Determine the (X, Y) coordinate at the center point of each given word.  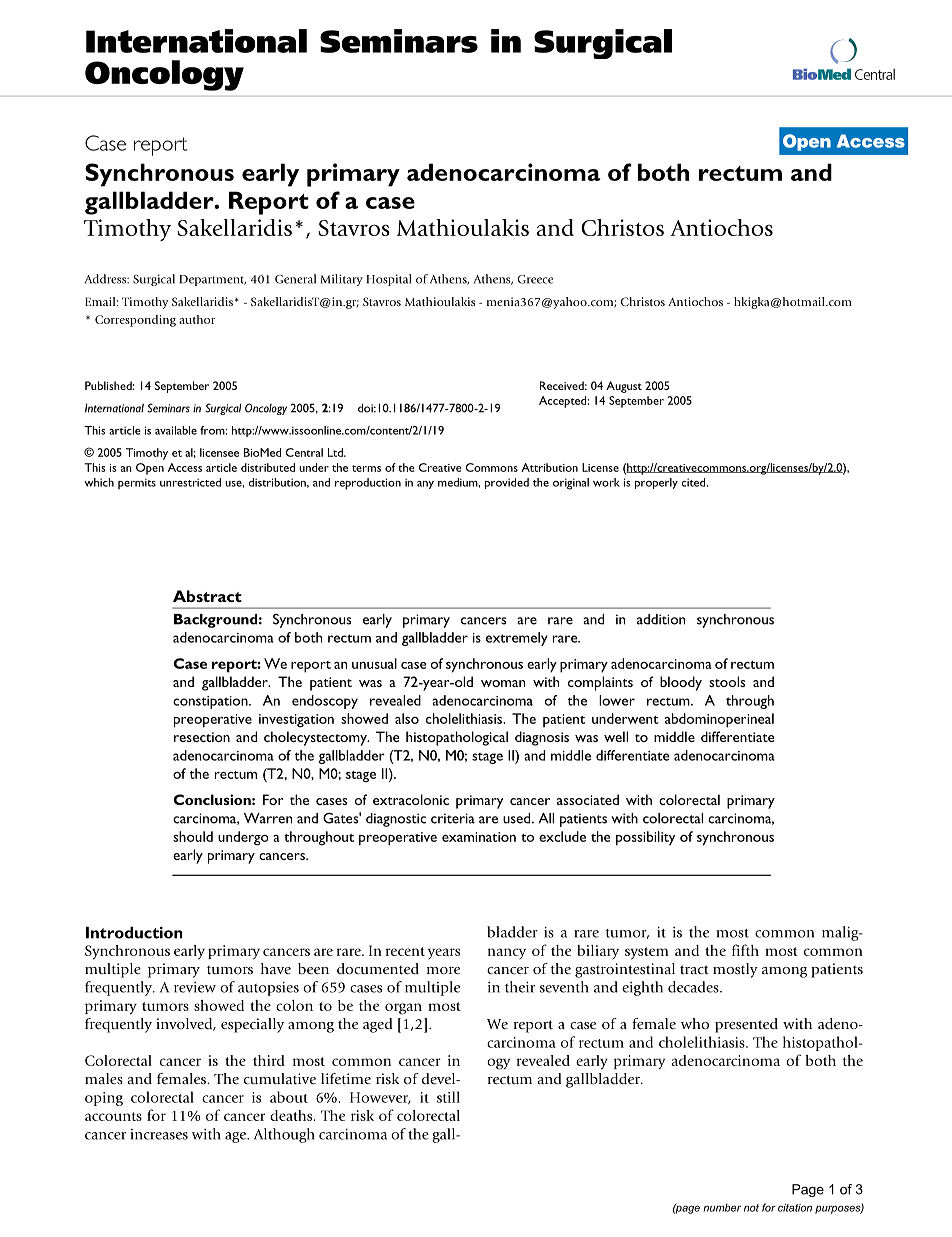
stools (727, 681)
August (624, 387)
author (197, 319)
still (448, 1097)
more (443, 970)
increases (159, 1134)
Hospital (389, 280)
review (195, 987)
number (722, 1208)
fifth (745, 950)
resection (202, 737)
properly (656, 483)
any (425, 485)
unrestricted (190, 482)
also (407, 718)
